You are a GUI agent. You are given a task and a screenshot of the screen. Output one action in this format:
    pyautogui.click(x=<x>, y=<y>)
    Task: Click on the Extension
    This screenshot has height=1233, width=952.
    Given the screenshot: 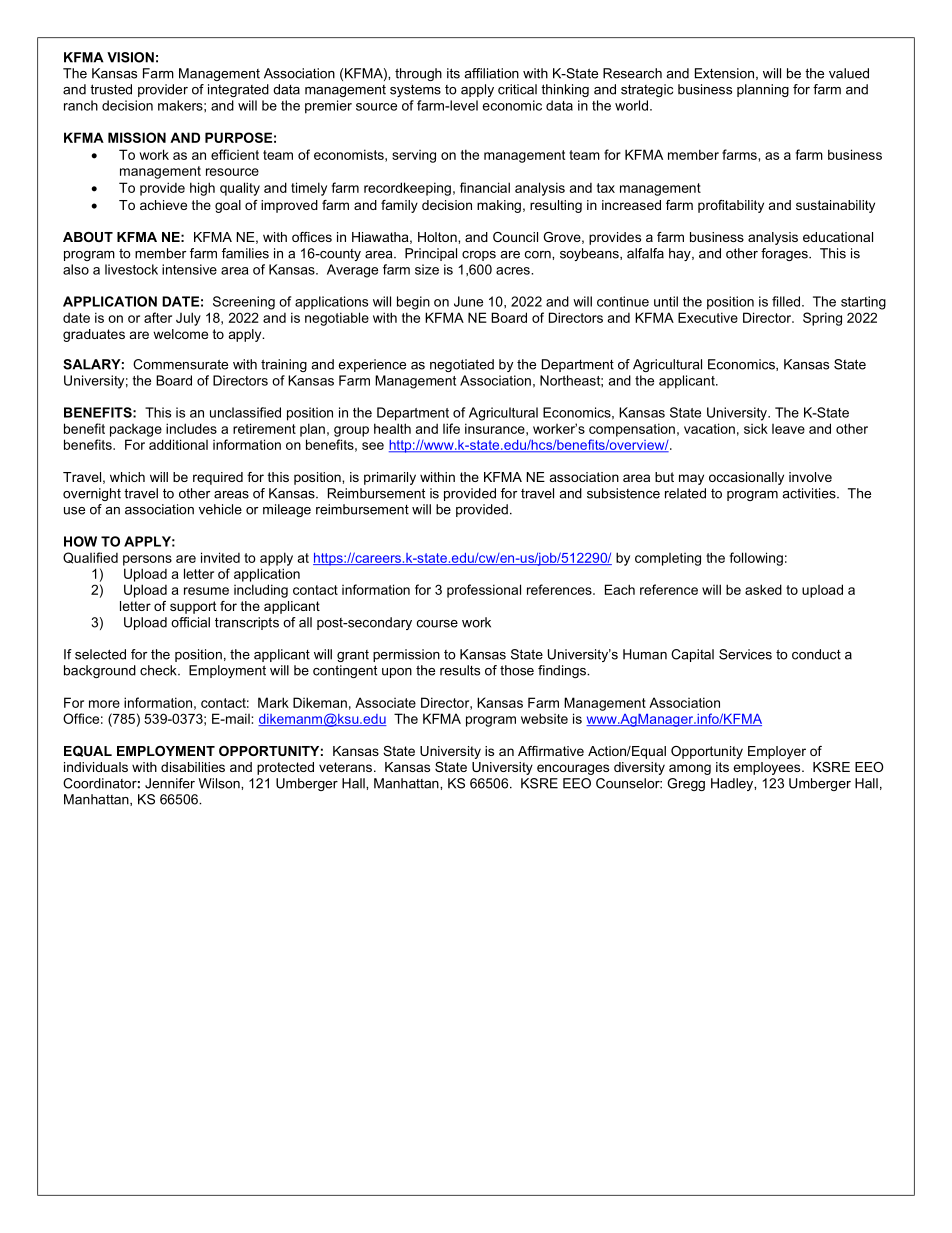 What is the action you would take?
    pyautogui.click(x=724, y=73)
